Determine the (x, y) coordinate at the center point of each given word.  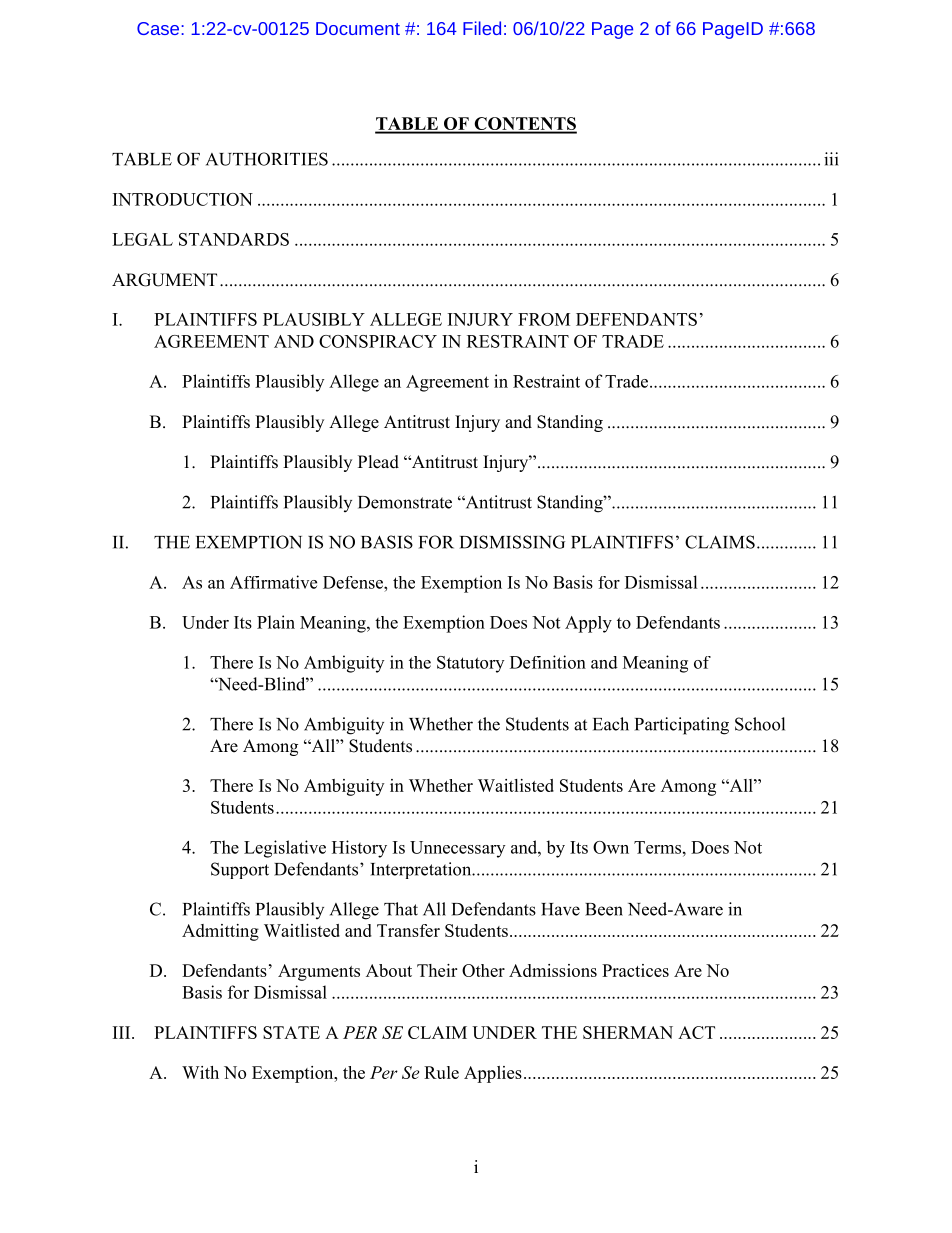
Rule (441, 1072)
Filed (482, 28)
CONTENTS (524, 125)
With (200, 1072)
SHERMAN (628, 1032)
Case (159, 28)
